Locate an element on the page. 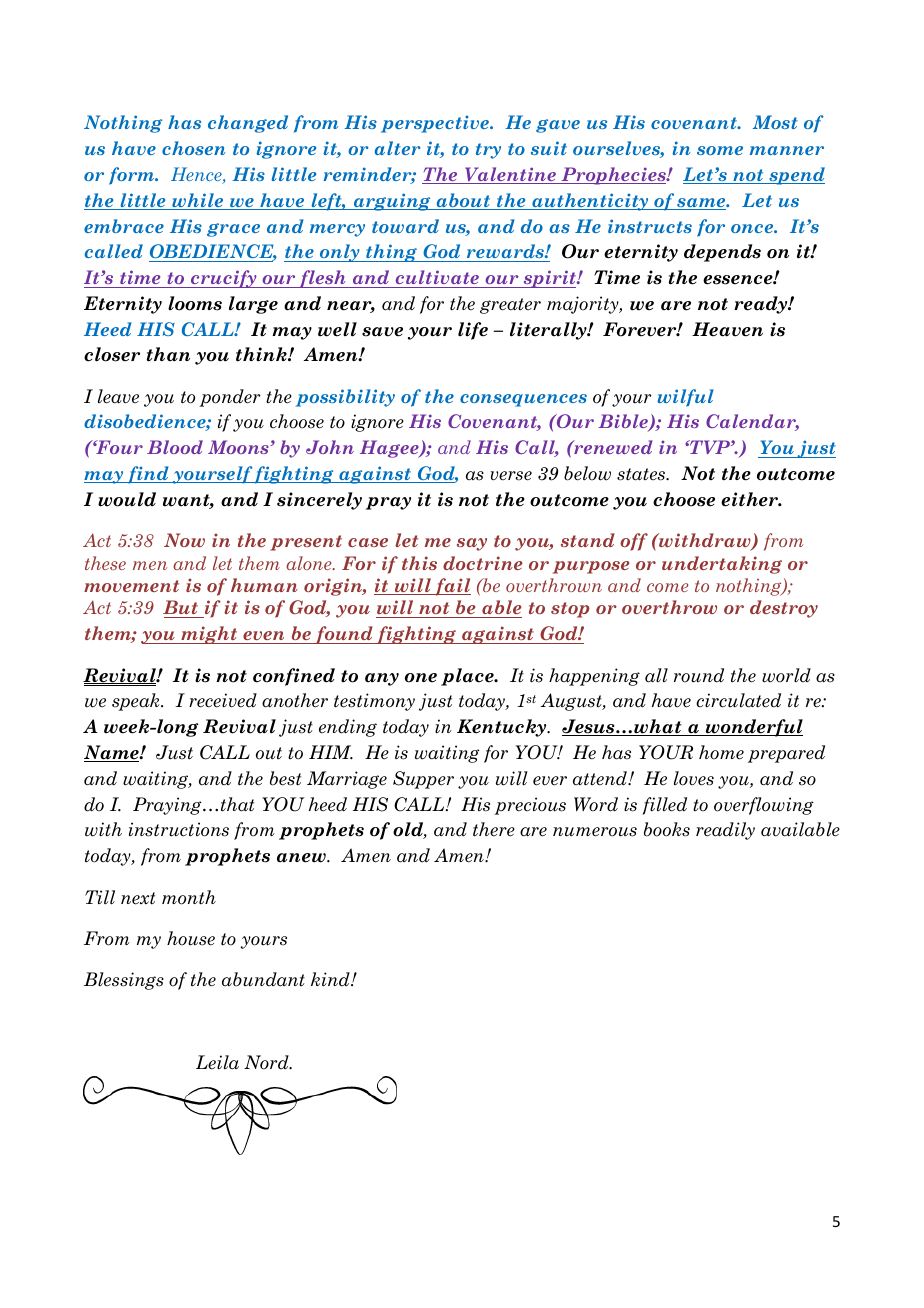  wilful is located at coordinates (685, 398).
